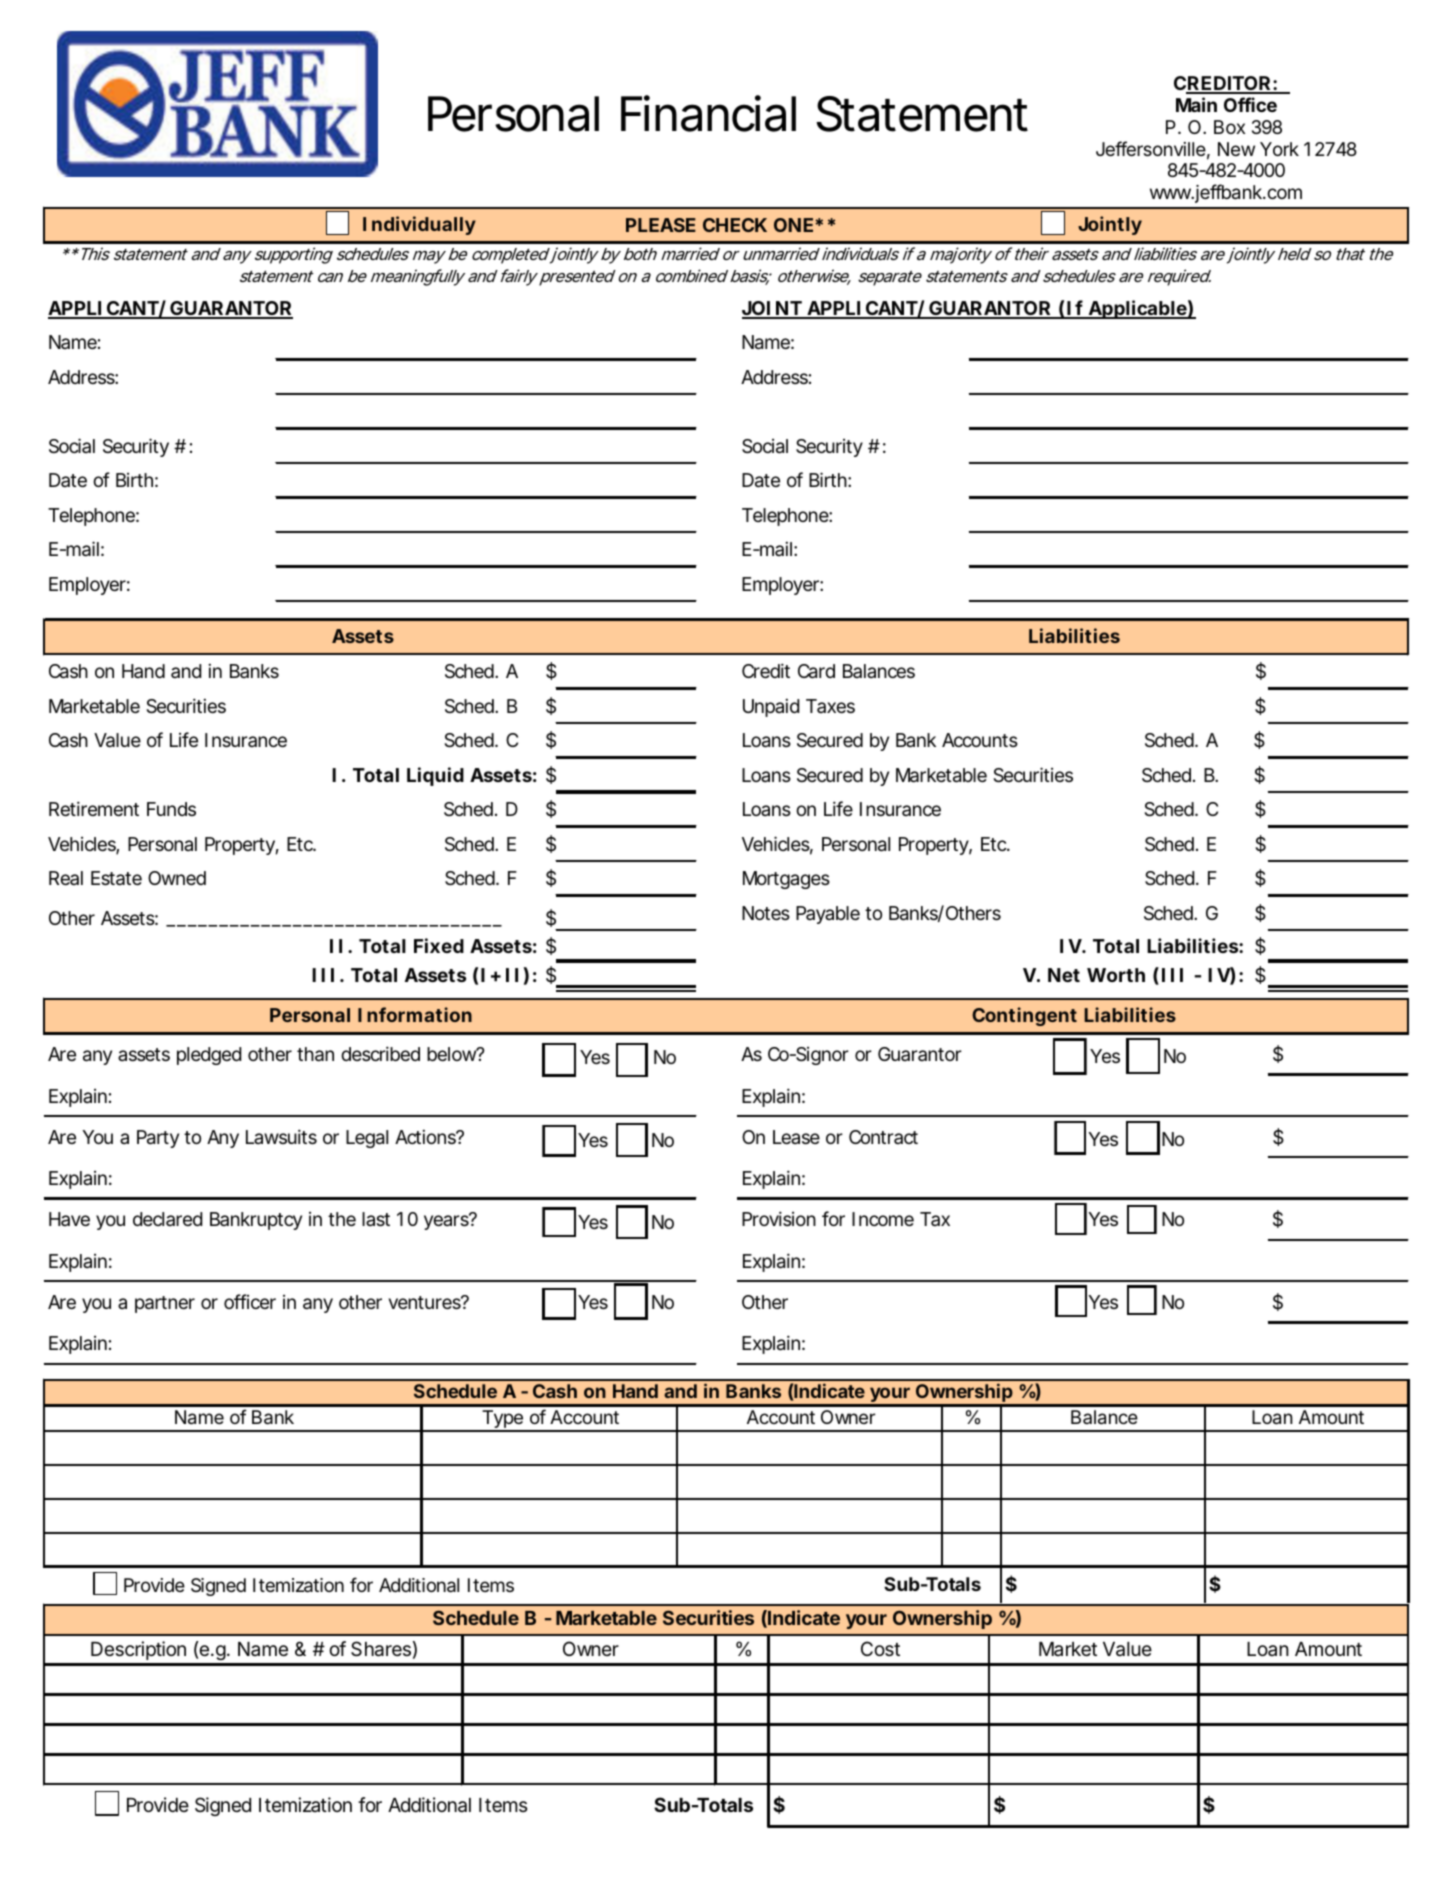 The image size is (1452, 1880). Describe the element at coordinates (708, 113) in the image. I see `Financial` at that location.
